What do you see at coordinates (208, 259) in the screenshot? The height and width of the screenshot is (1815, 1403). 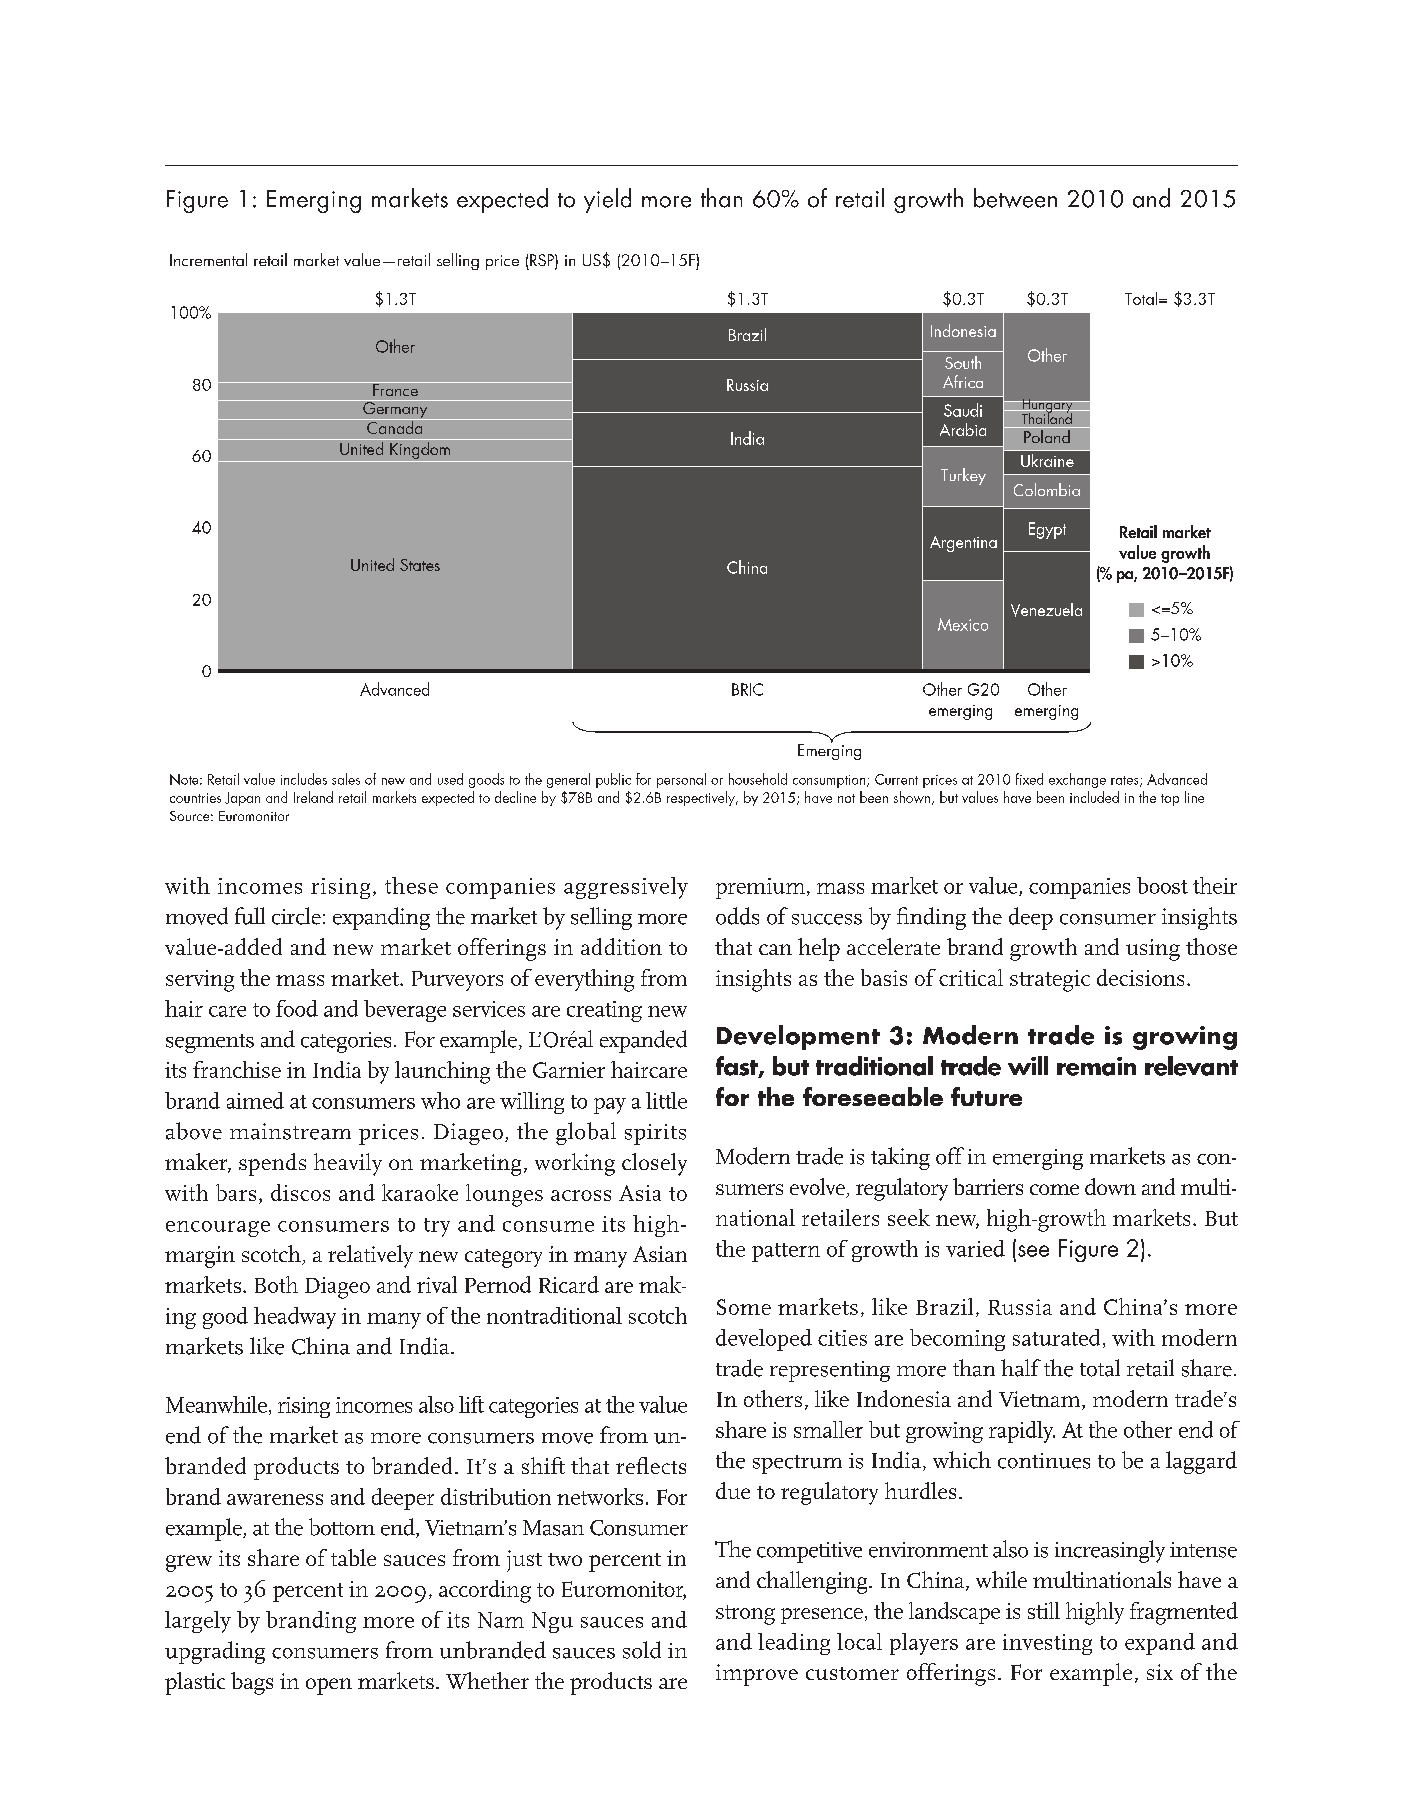 I see `Incremental` at bounding box center [208, 259].
